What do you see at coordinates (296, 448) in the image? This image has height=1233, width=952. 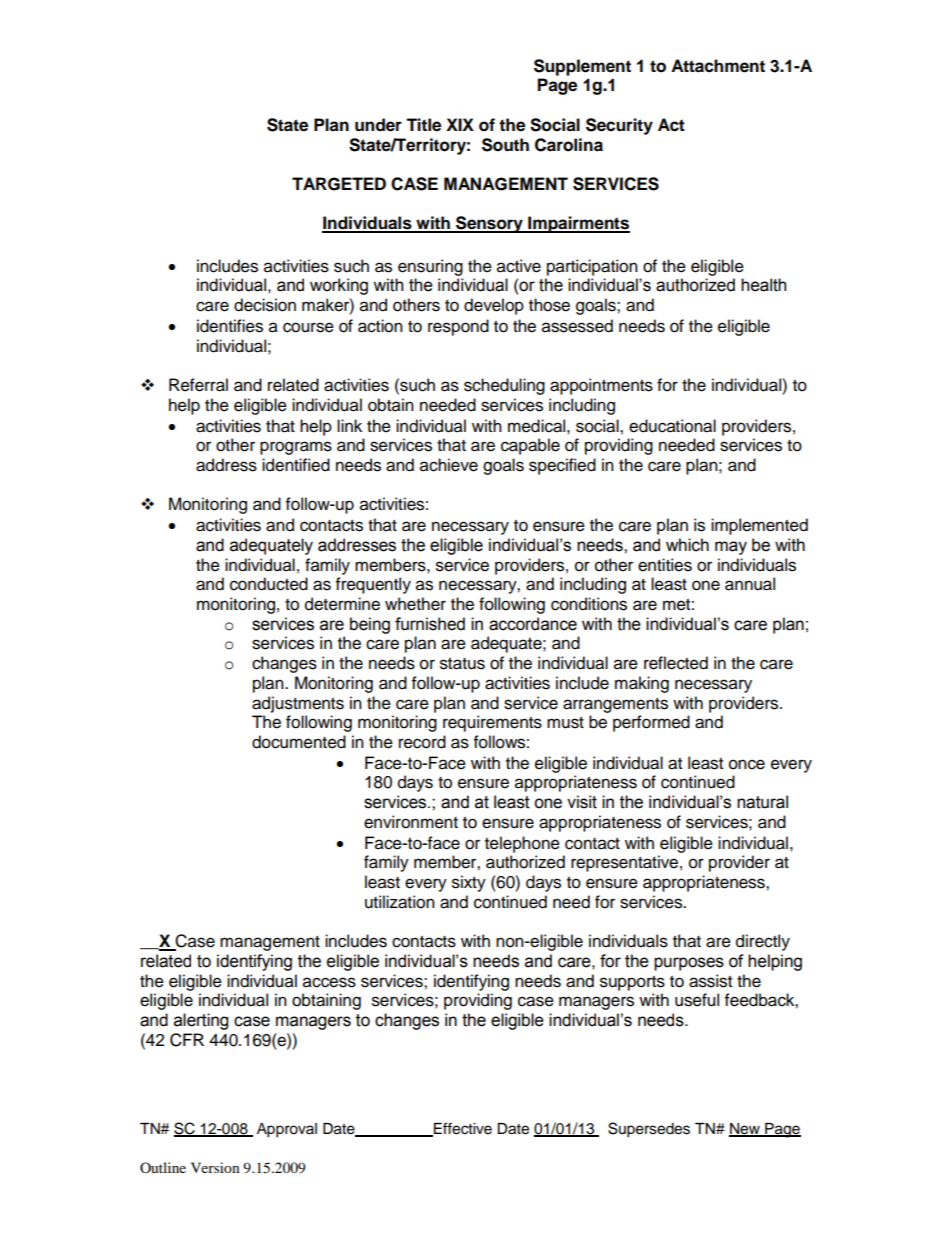 I see `programs` at bounding box center [296, 448].
